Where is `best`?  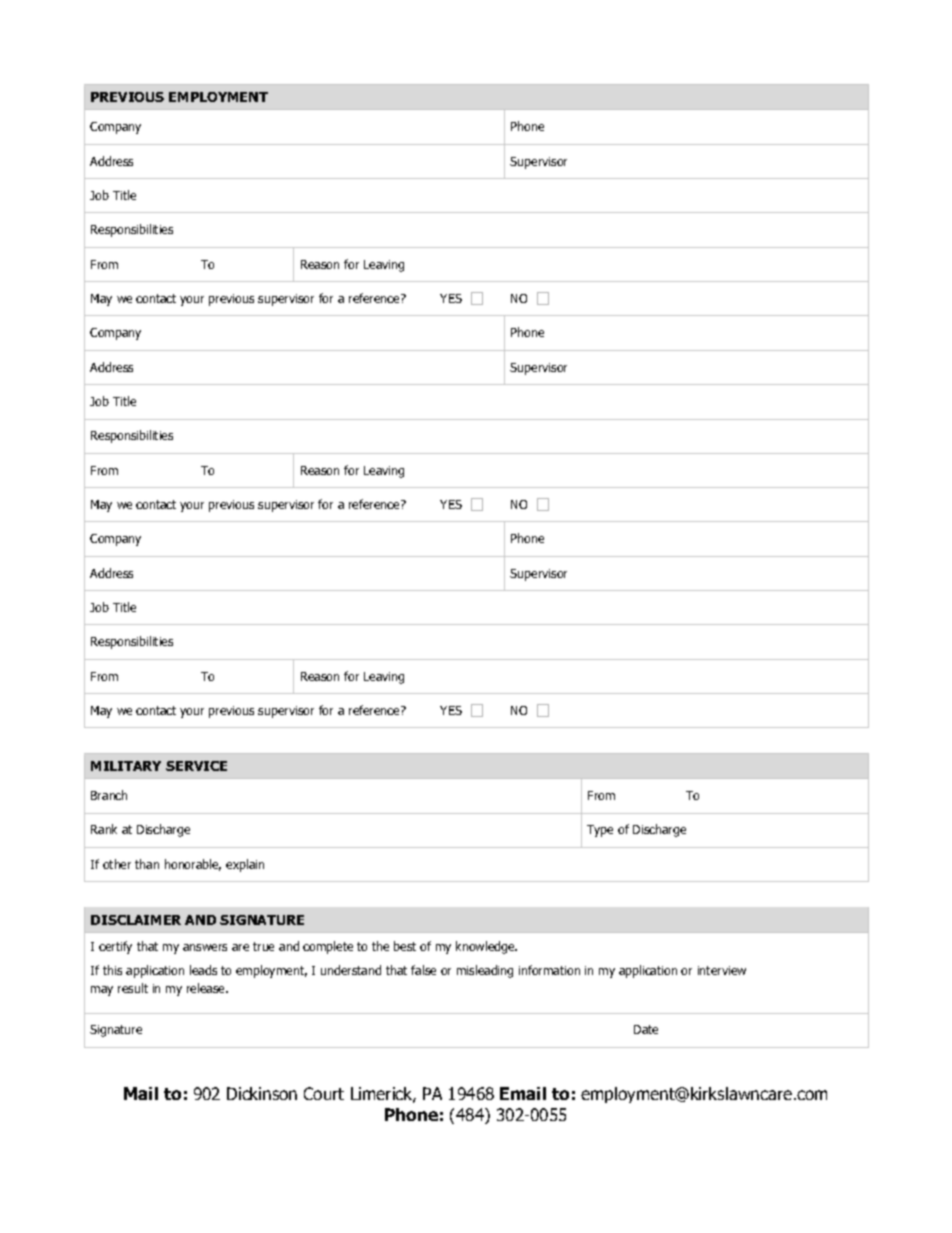
best is located at coordinates (405, 946).
